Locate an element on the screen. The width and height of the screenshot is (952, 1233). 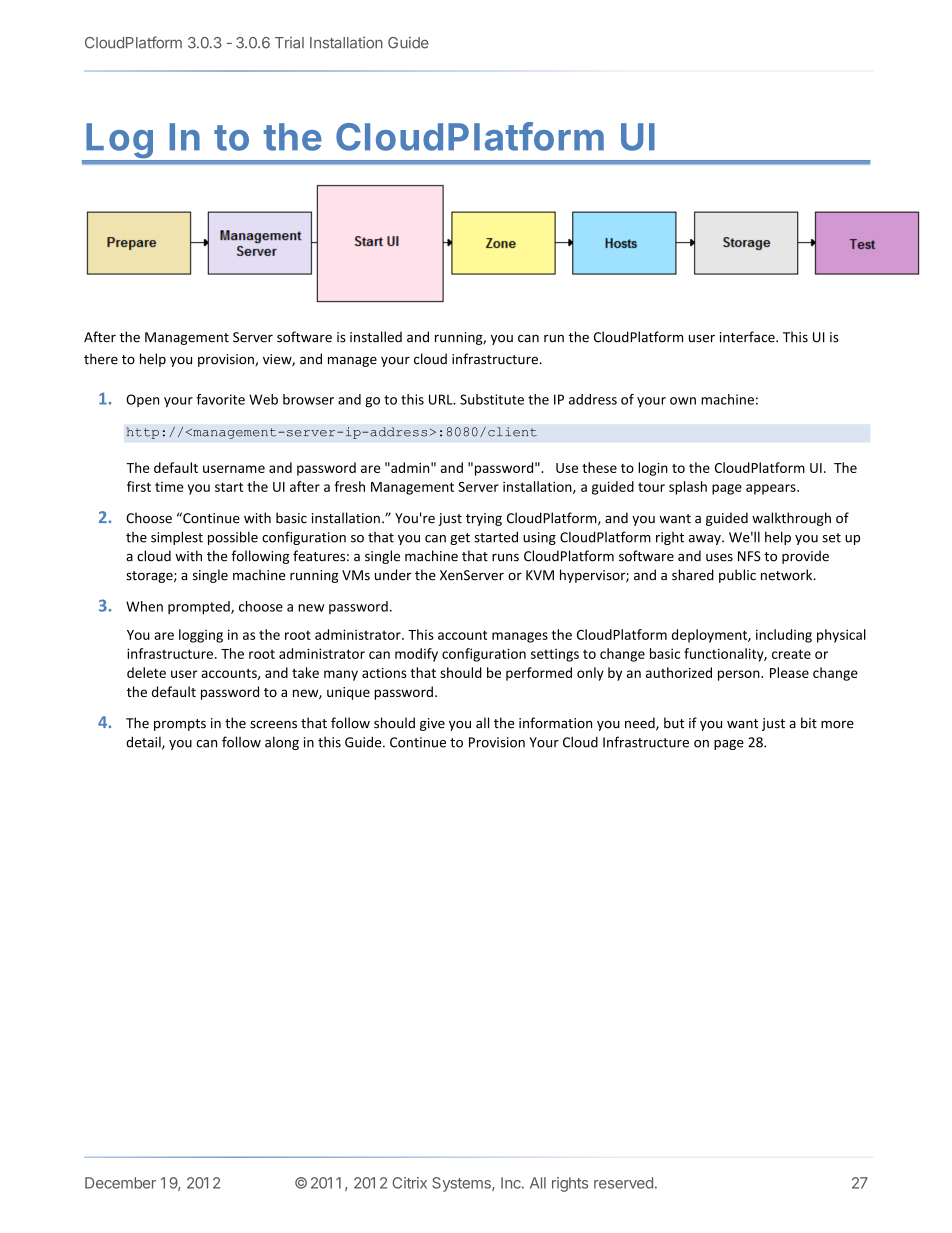
Substitute is located at coordinates (492, 399).
